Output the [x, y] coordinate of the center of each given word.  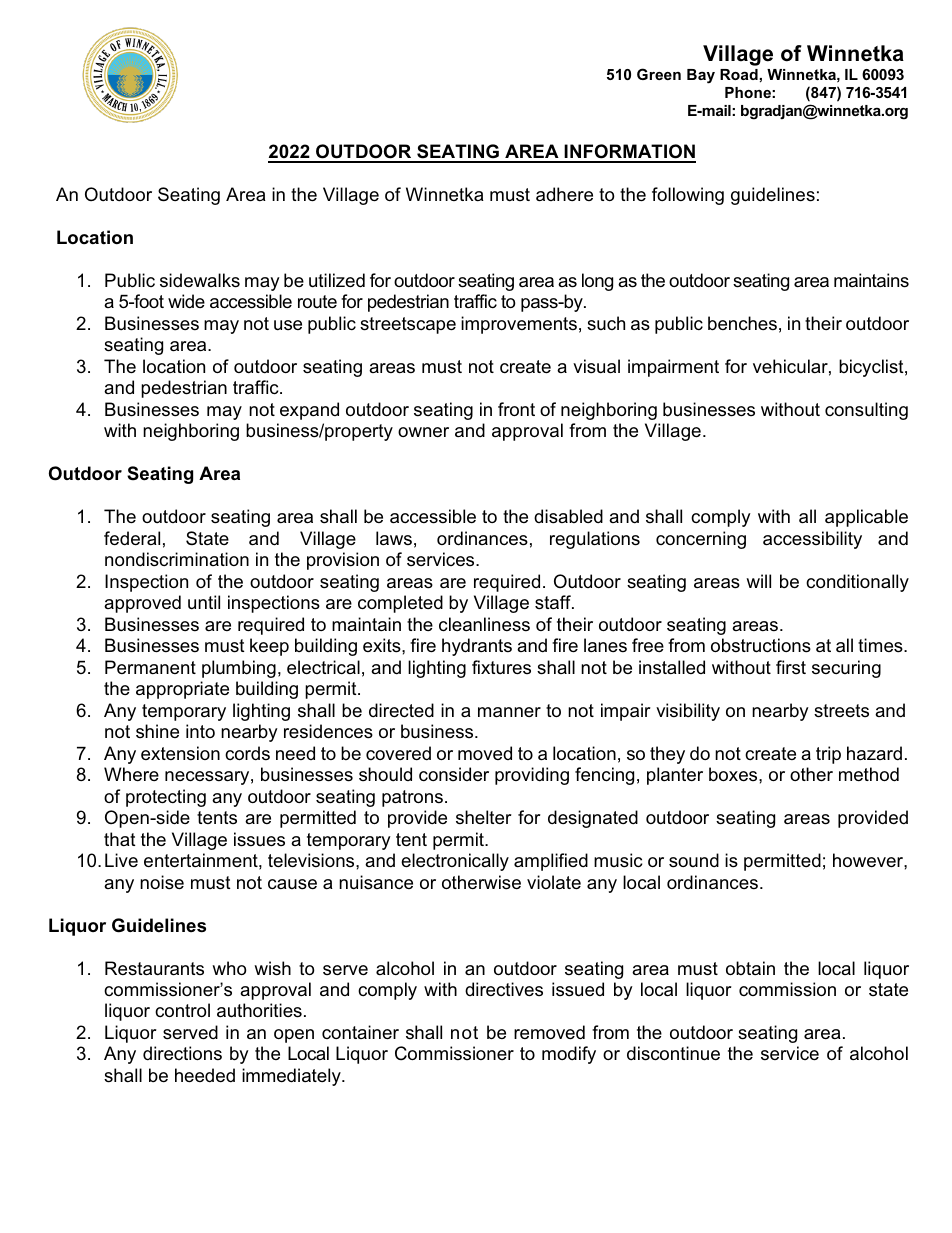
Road [739, 74]
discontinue [673, 1053]
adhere [564, 194]
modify [569, 1055]
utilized [337, 280]
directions [182, 1053]
